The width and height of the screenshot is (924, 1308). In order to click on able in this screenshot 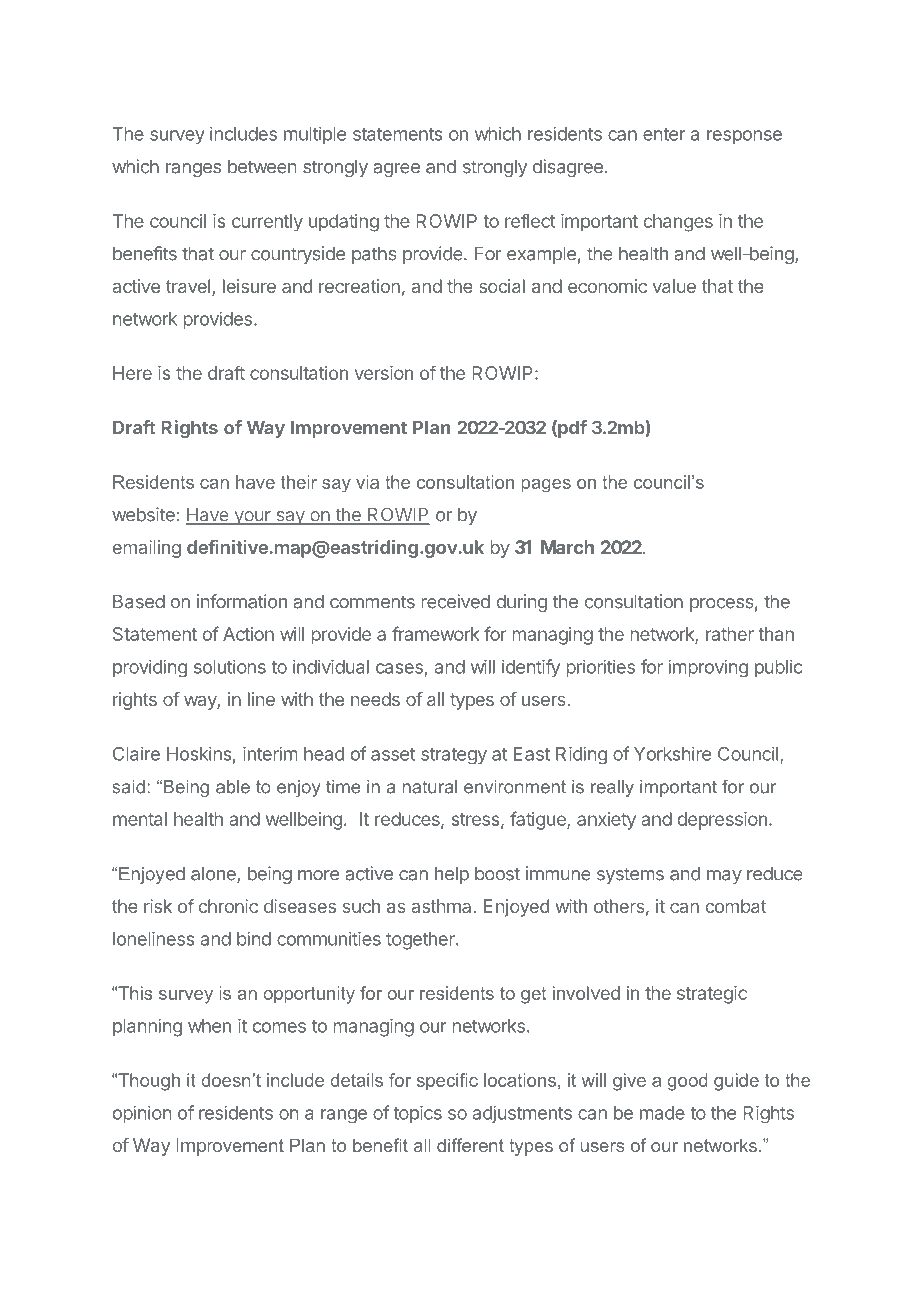, I will do `click(233, 787)`.
